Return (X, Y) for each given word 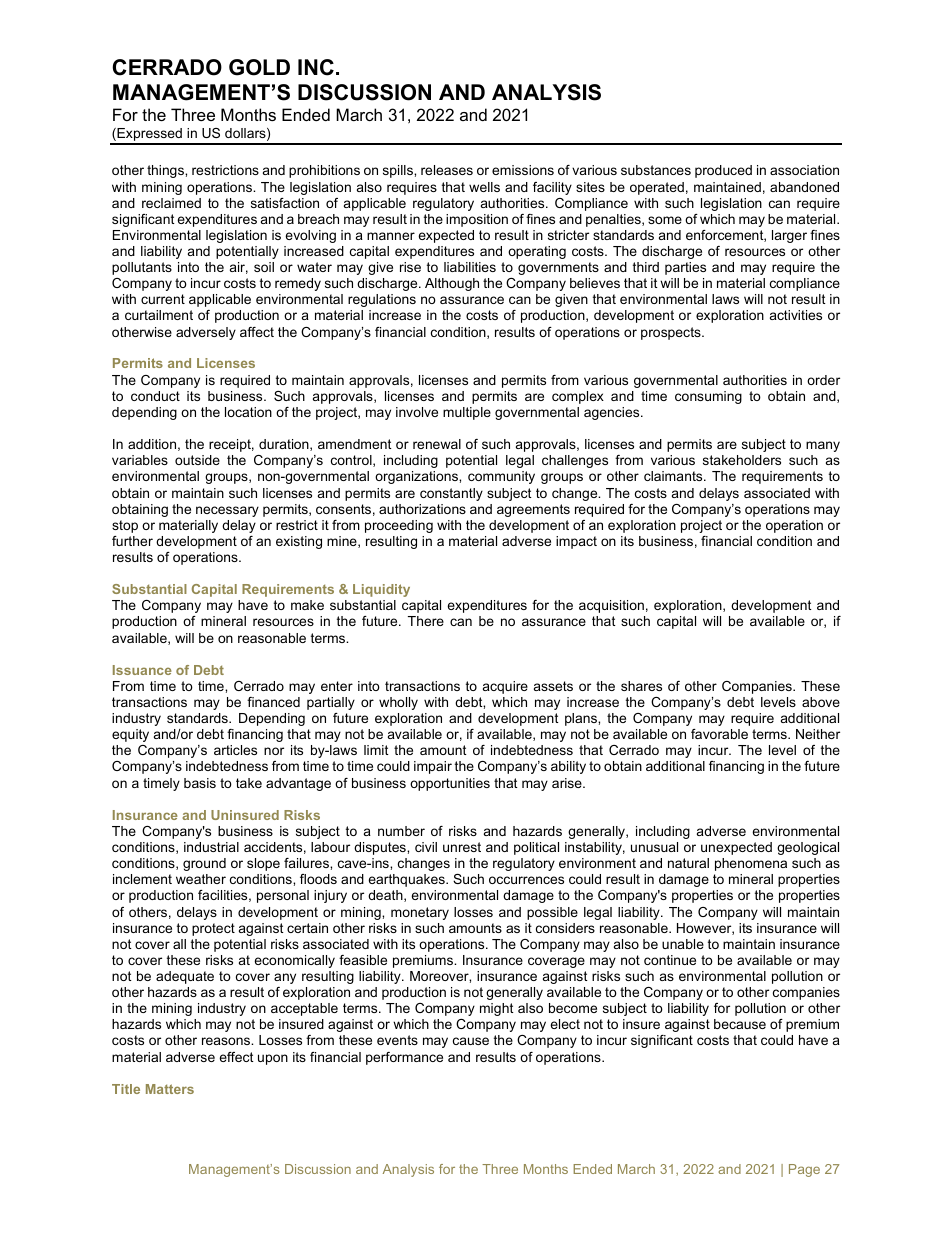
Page (804, 1170)
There (426, 621)
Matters (170, 1089)
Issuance (142, 670)
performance (404, 1058)
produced (723, 171)
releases (447, 170)
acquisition (611, 606)
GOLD (259, 67)
